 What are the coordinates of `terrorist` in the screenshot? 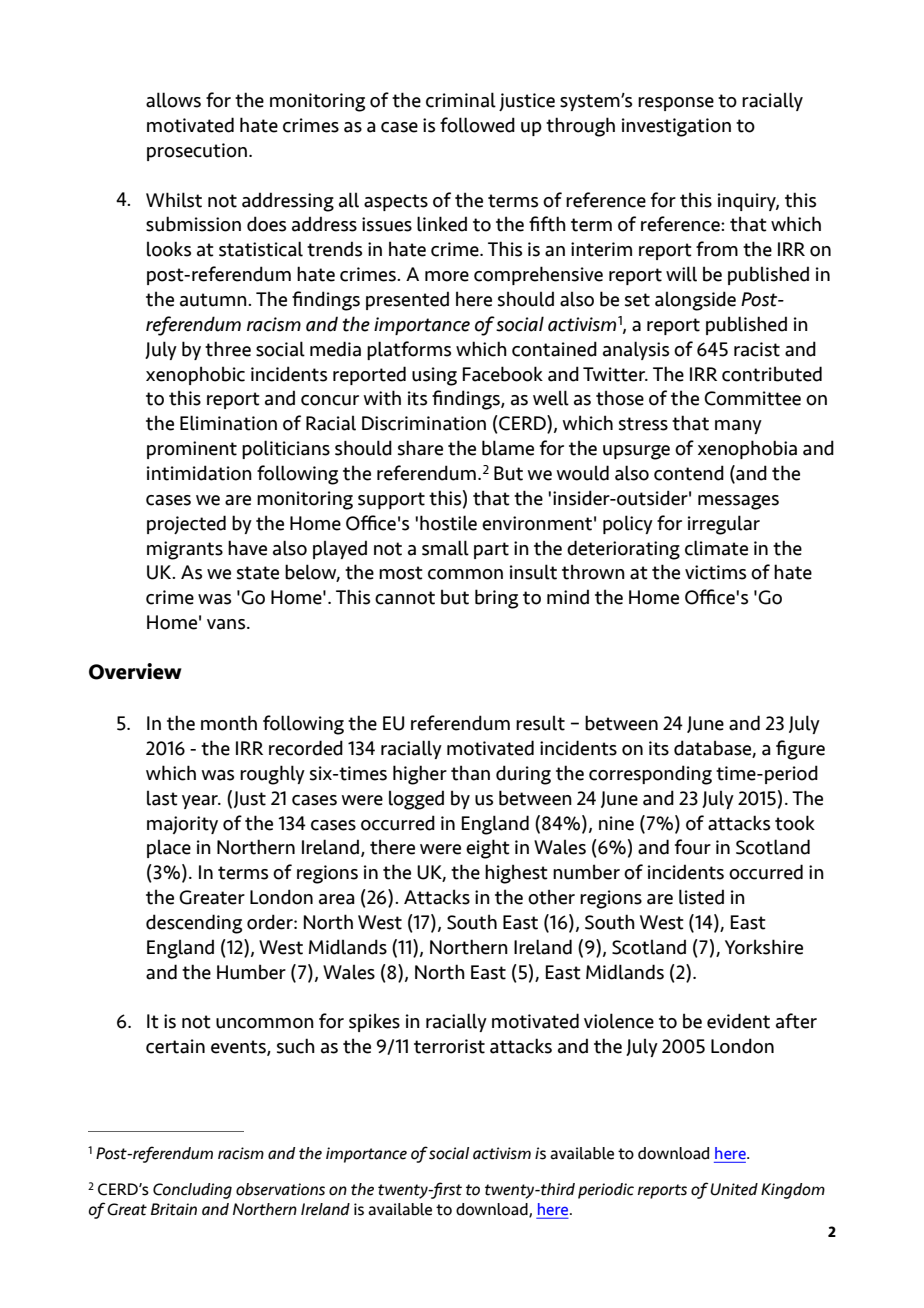 It's located at (449, 1046).
